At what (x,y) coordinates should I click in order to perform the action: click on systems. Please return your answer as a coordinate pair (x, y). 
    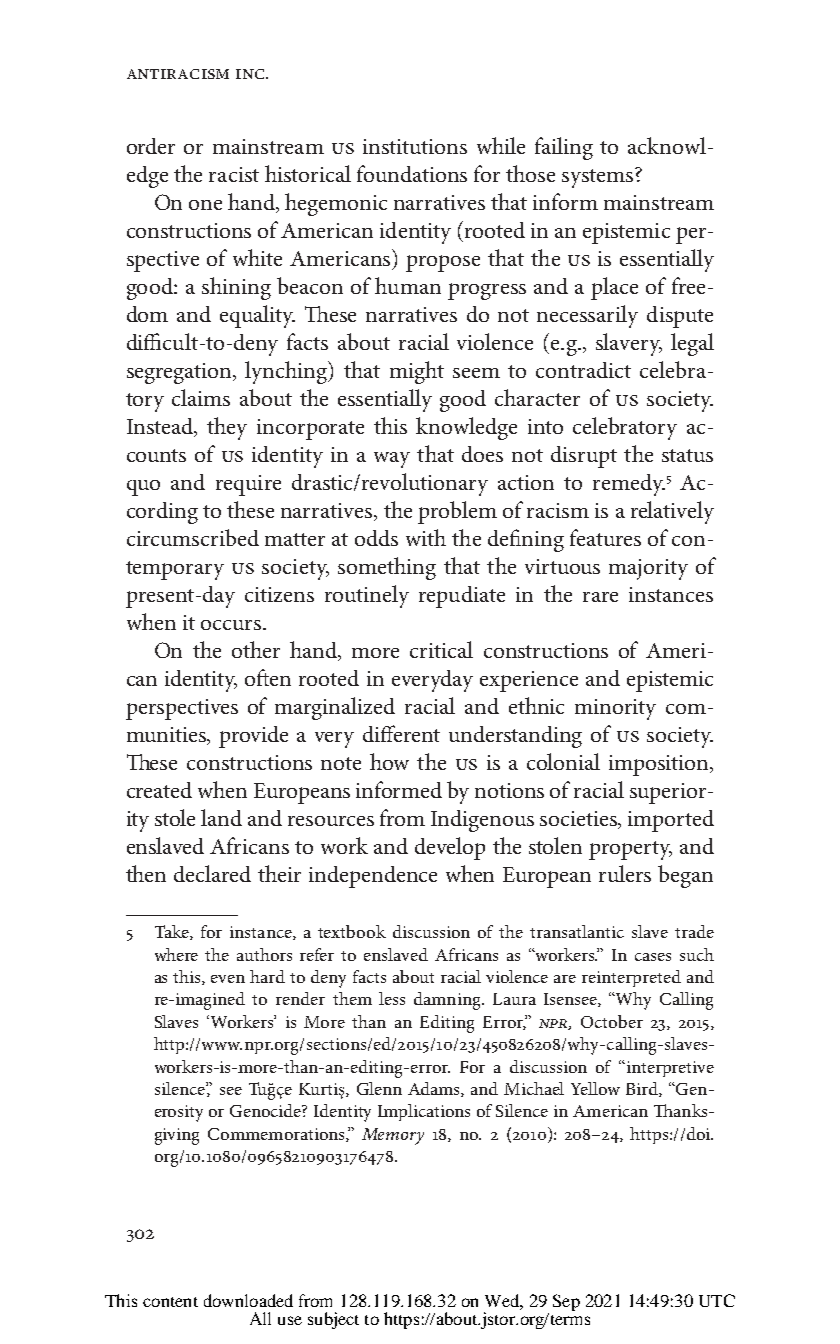
    Looking at the image, I should click on (599, 178).
